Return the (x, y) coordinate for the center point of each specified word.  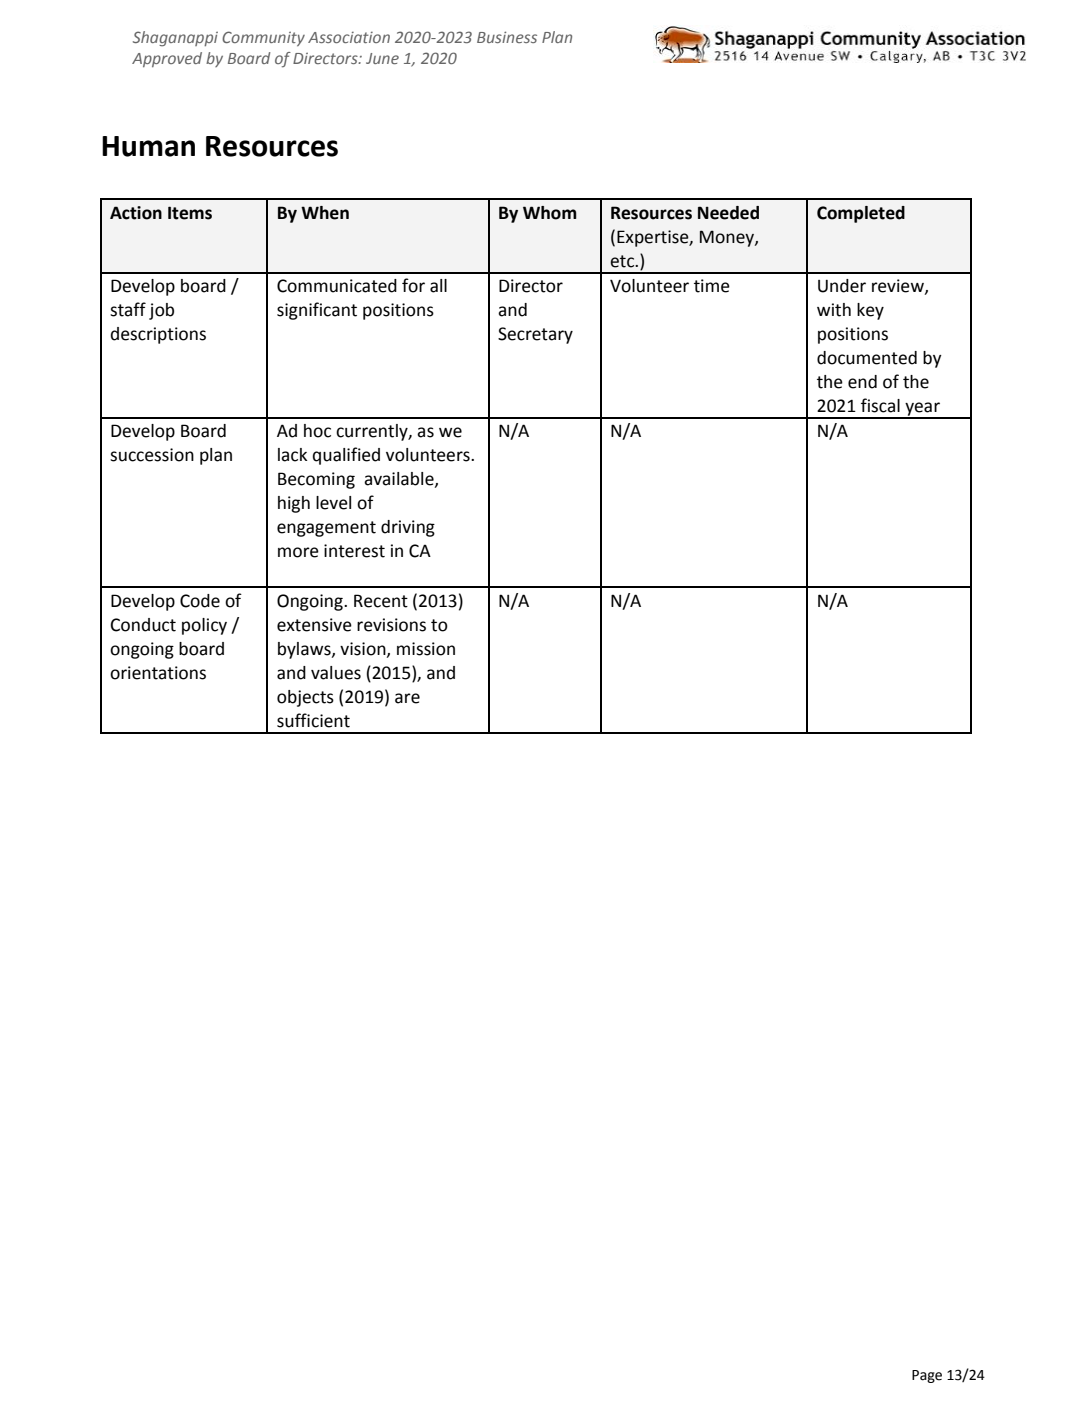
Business (507, 37)
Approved (167, 59)
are (407, 698)
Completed (861, 214)
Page (927, 1376)
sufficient (313, 720)
